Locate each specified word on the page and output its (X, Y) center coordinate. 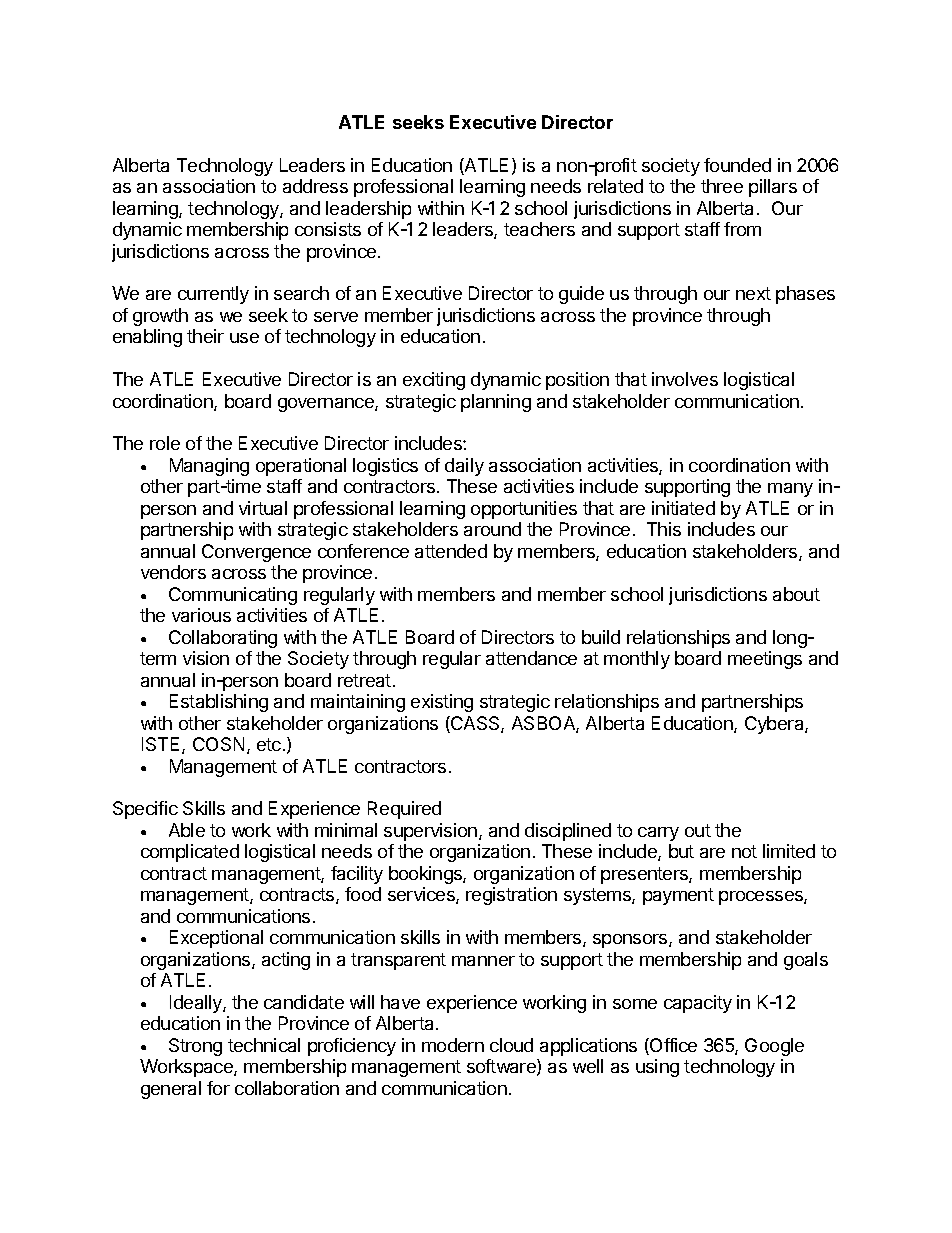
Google (774, 1047)
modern (453, 1045)
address (315, 186)
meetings (765, 660)
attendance (531, 658)
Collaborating (223, 639)
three (722, 186)
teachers (539, 229)
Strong (195, 1047)
